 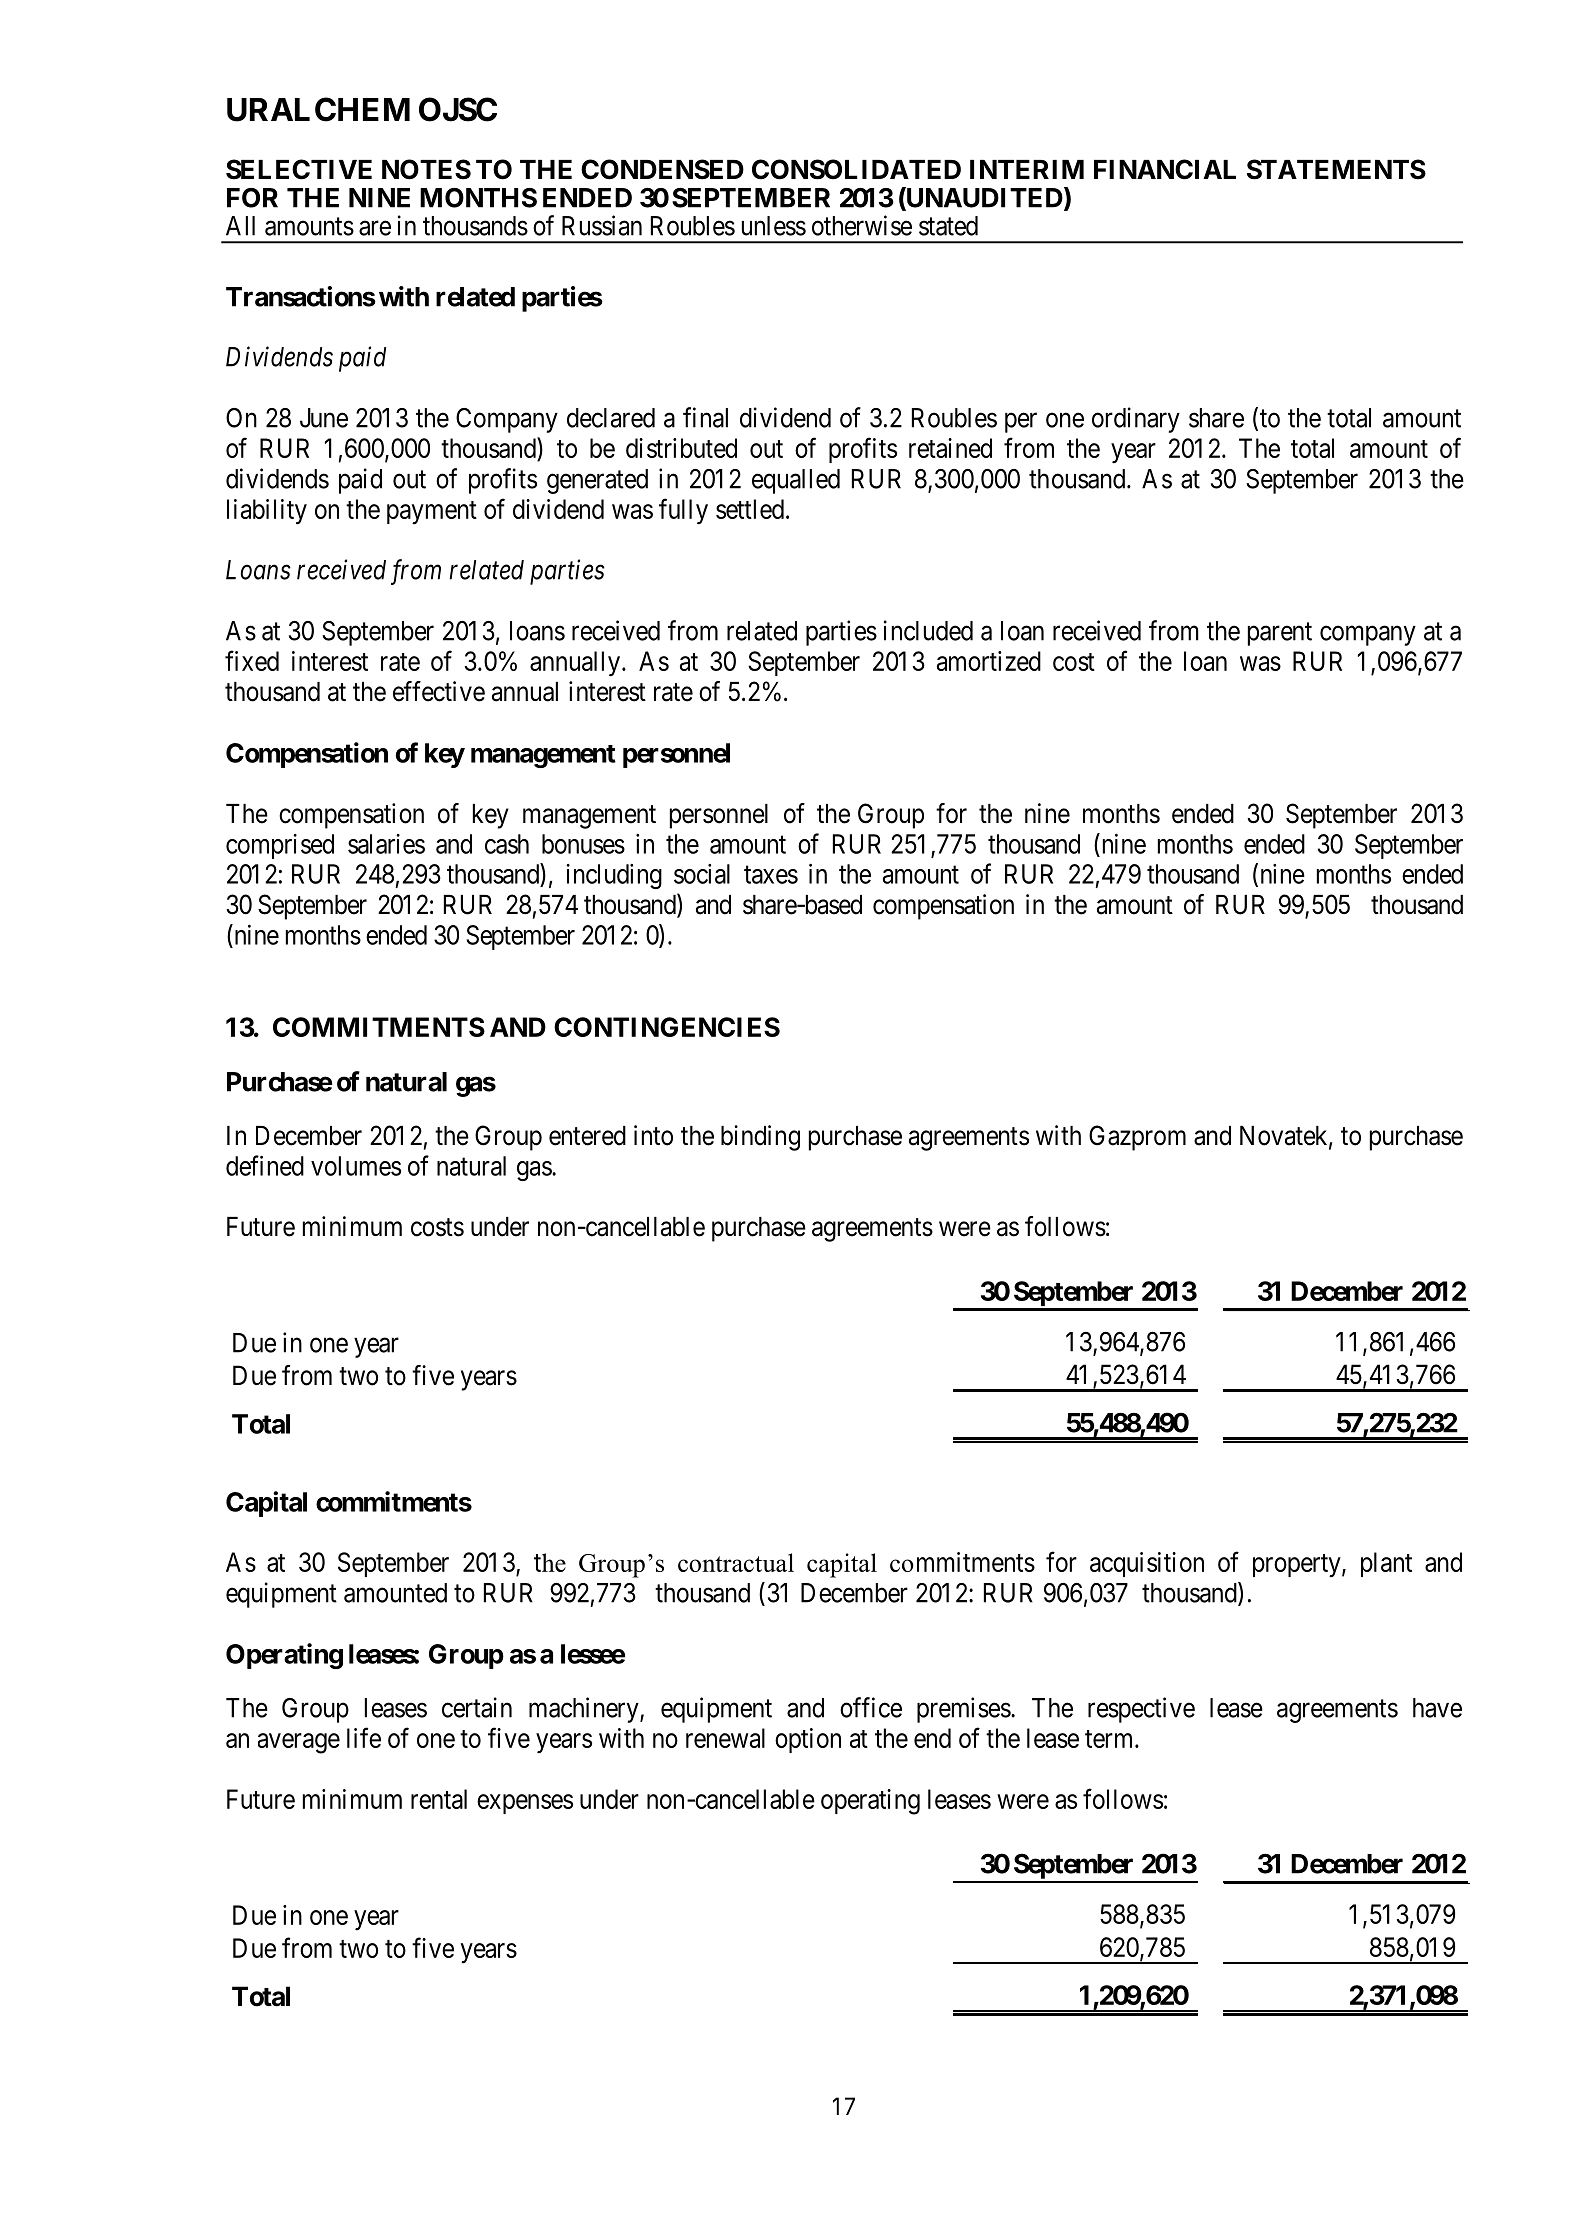 What do you see at coordinates (1165, 169) in the document?
I see `FINANCIAL` at bounding box center [1165, 169].
